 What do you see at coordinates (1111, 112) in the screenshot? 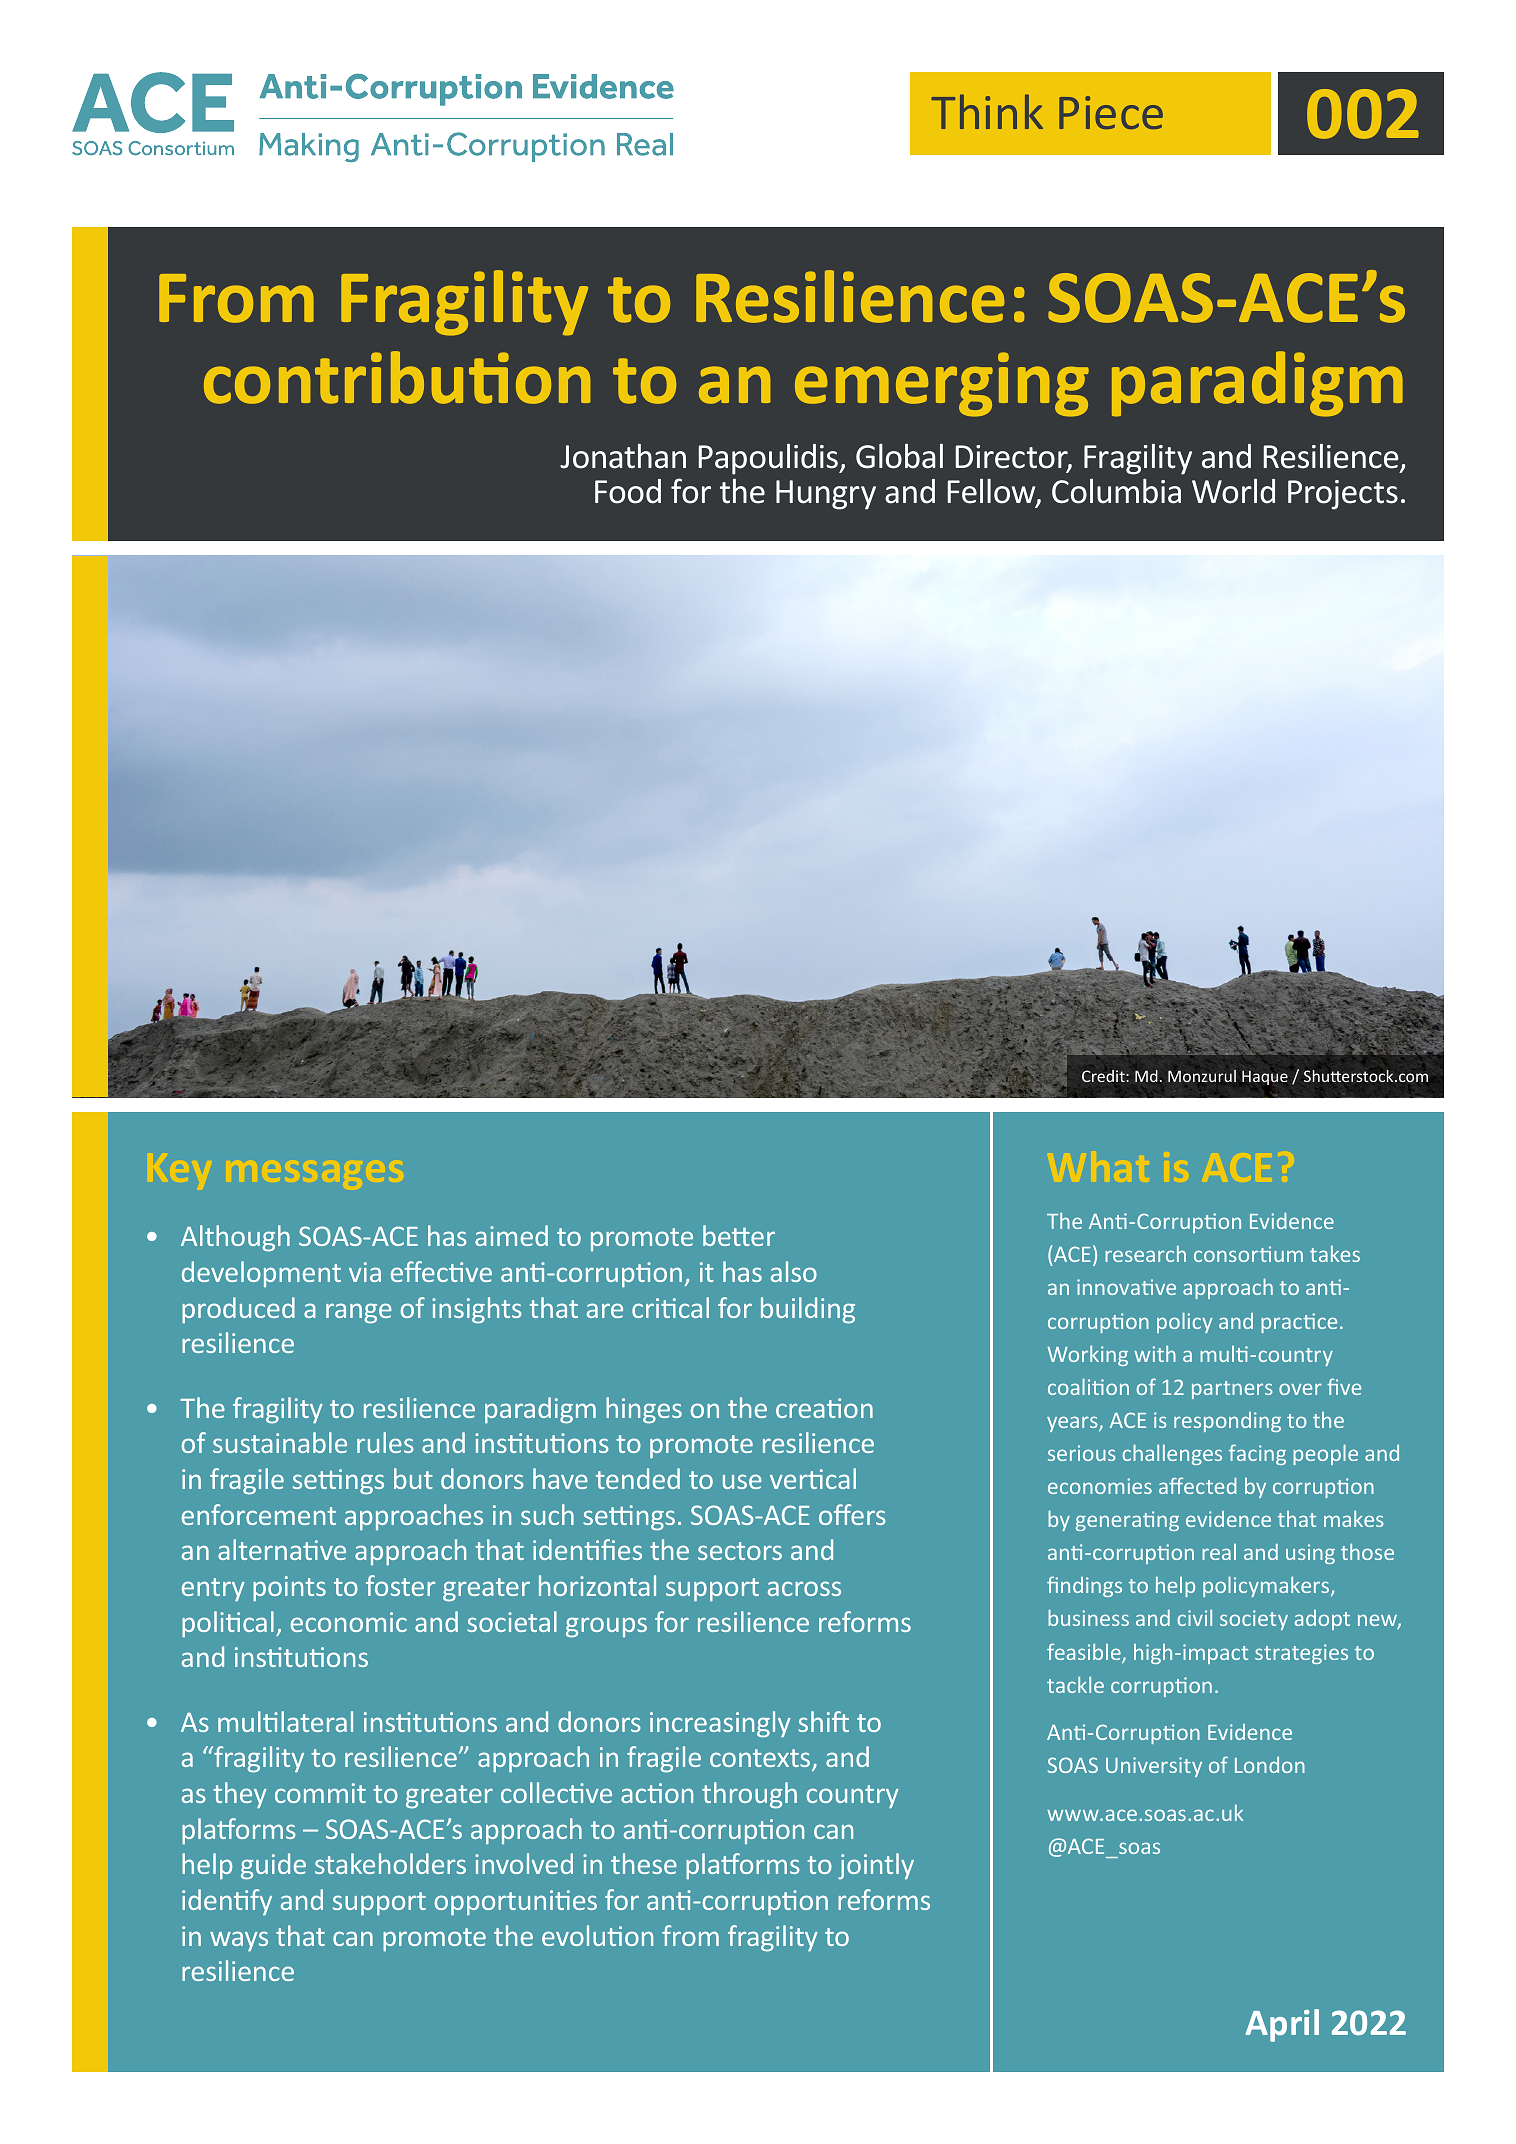
I see `Piece` at bounding box center [1111, 112].
